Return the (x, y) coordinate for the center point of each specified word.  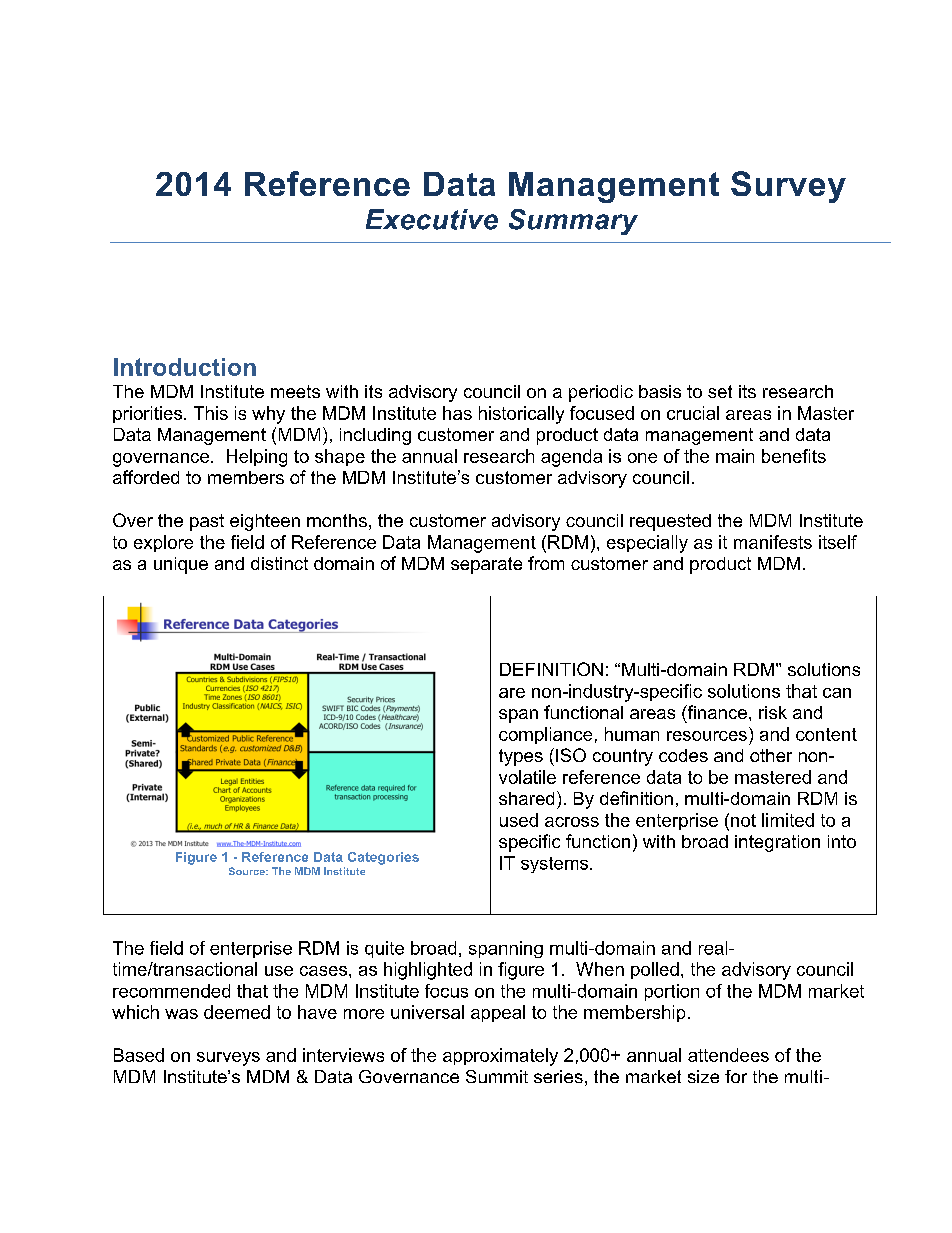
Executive (432, 219)
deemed (237, 1012)
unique (181, 565)
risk (773, 712)
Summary (573, 222)
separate (486, 565)
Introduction (185, 367)
